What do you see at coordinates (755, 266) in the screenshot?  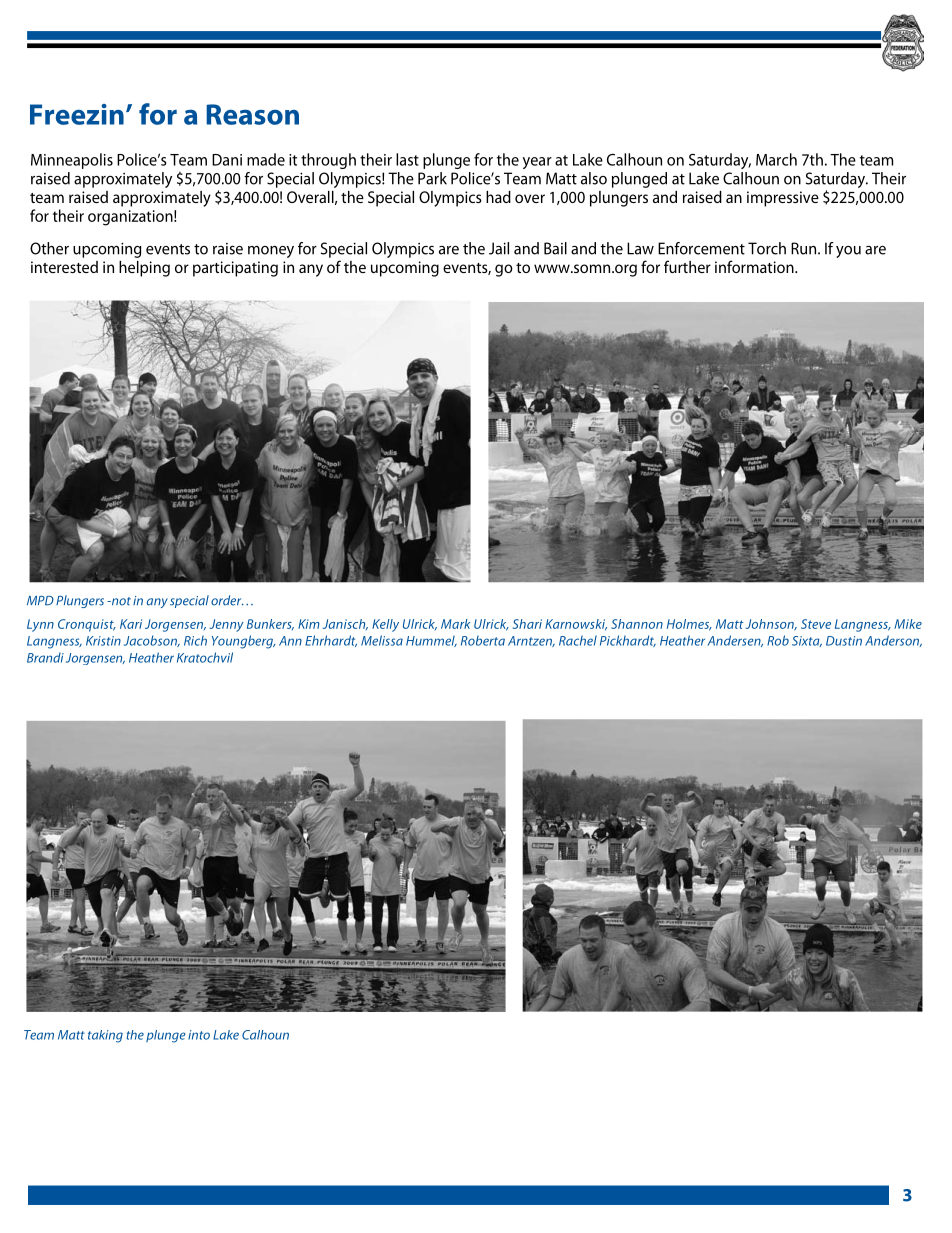 I see `information` at bounding box center [755, 266].
